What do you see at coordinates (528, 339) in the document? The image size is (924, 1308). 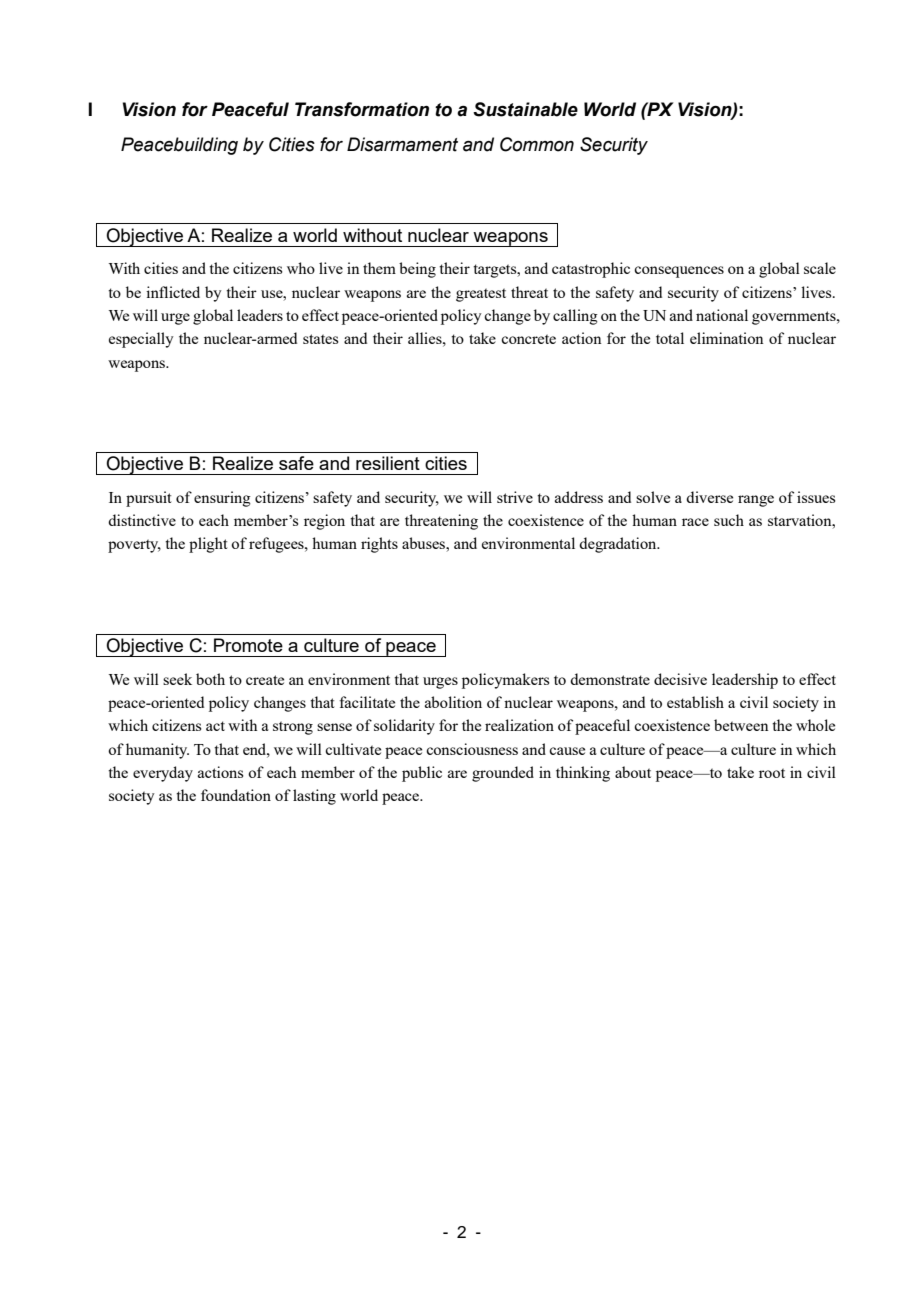 I see `concrete` at bounding box center [528, 339].
